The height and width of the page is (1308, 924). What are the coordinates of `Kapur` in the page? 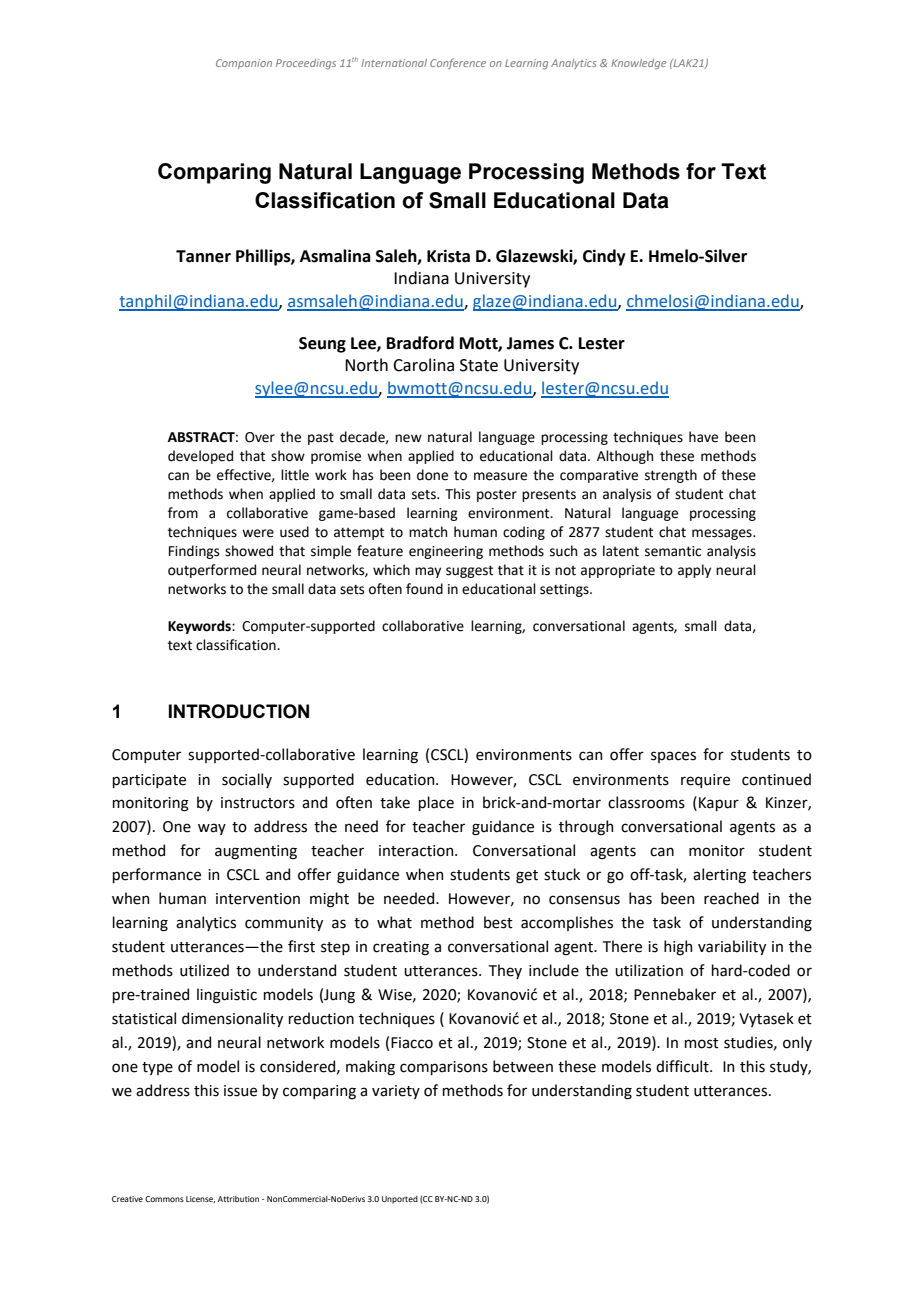 It's located at (719, 804).
